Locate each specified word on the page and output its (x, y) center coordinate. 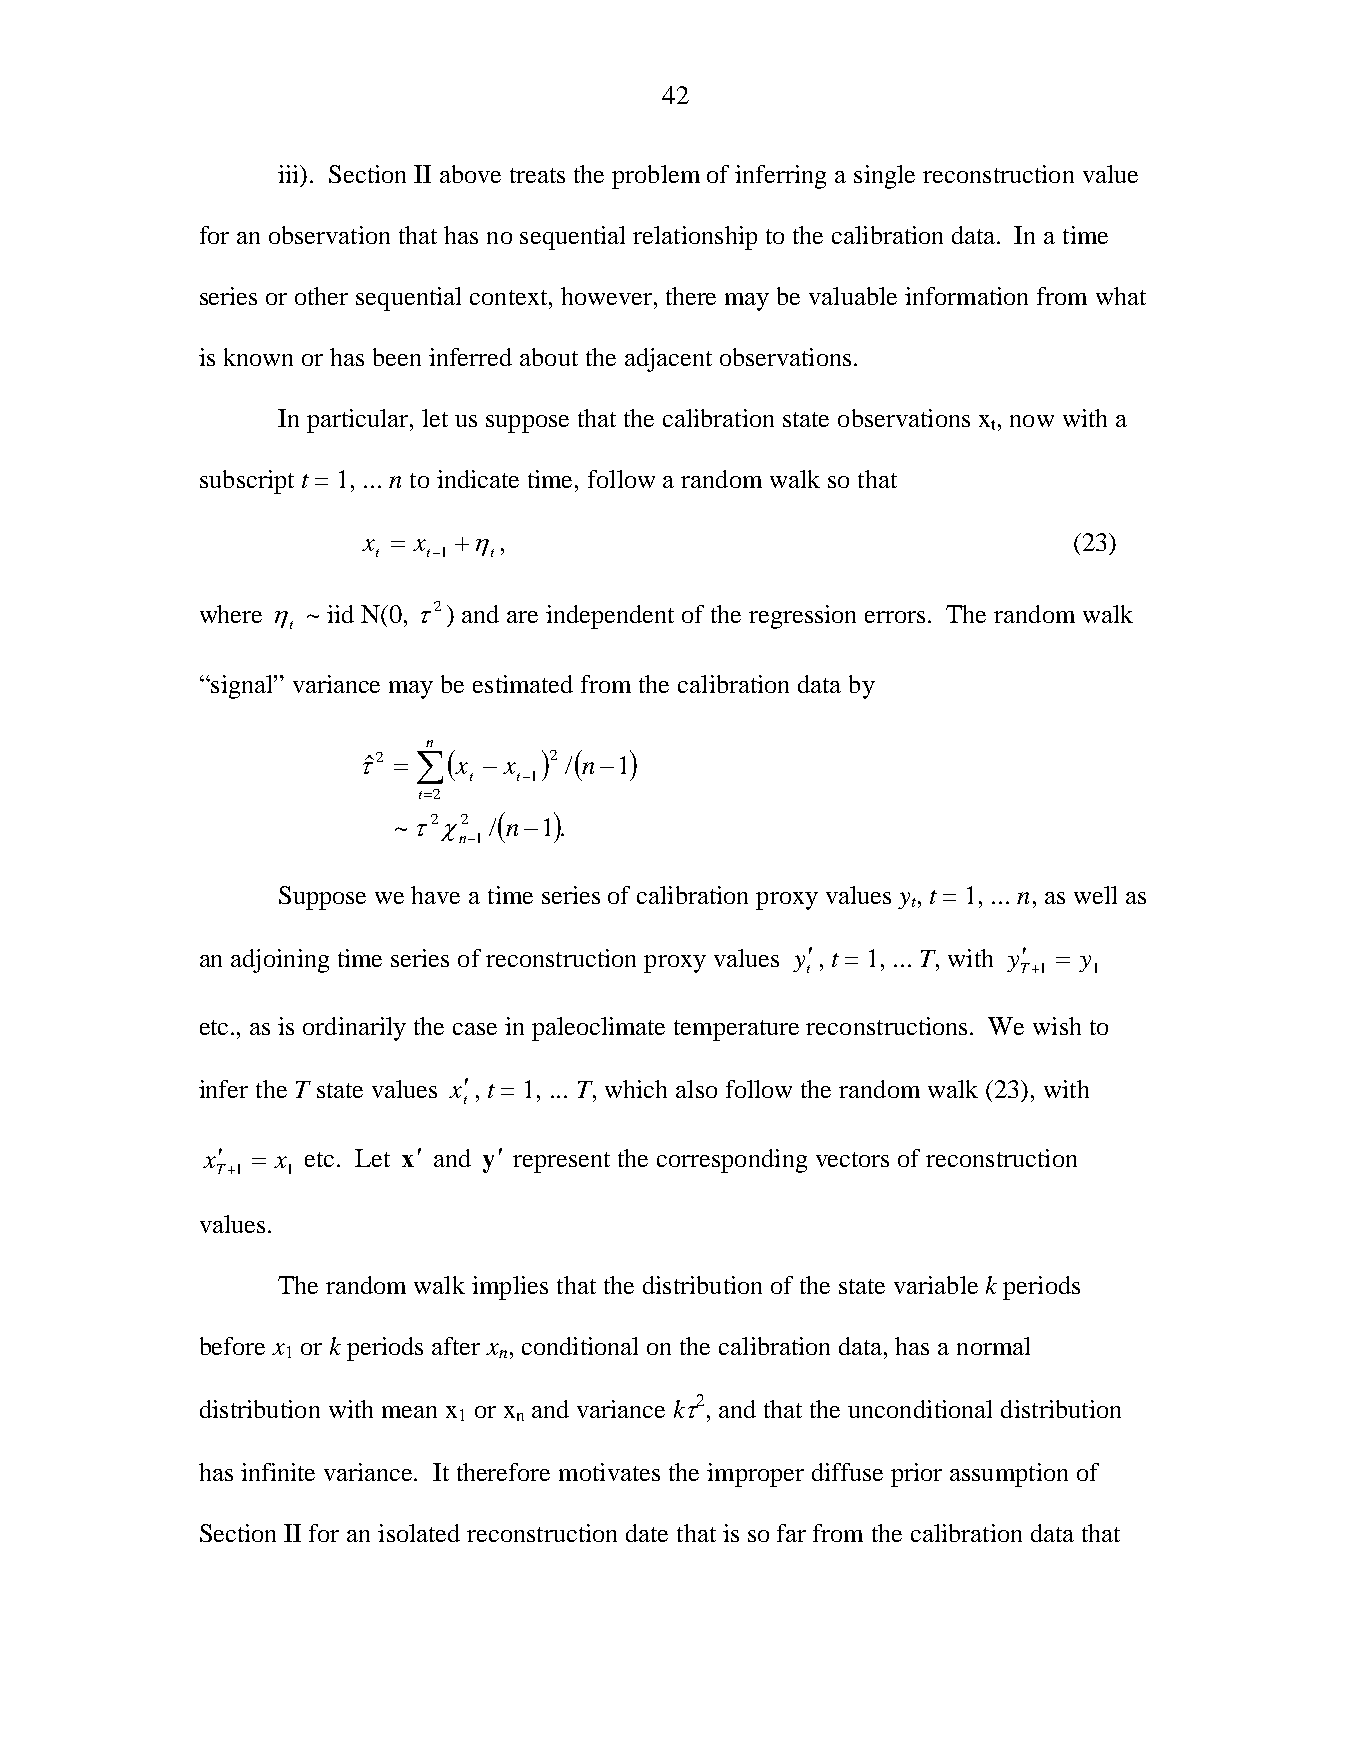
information (966, 296)
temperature (736, 1030)
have (435, 895)
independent (610, 617)
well (1095, 895)
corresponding (732, 1161)
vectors (852, 1159)
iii (290, 175)
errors (895, 617)
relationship (695, 238)
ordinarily (354, 1029)
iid (340, 614)
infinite (278, 1472)
